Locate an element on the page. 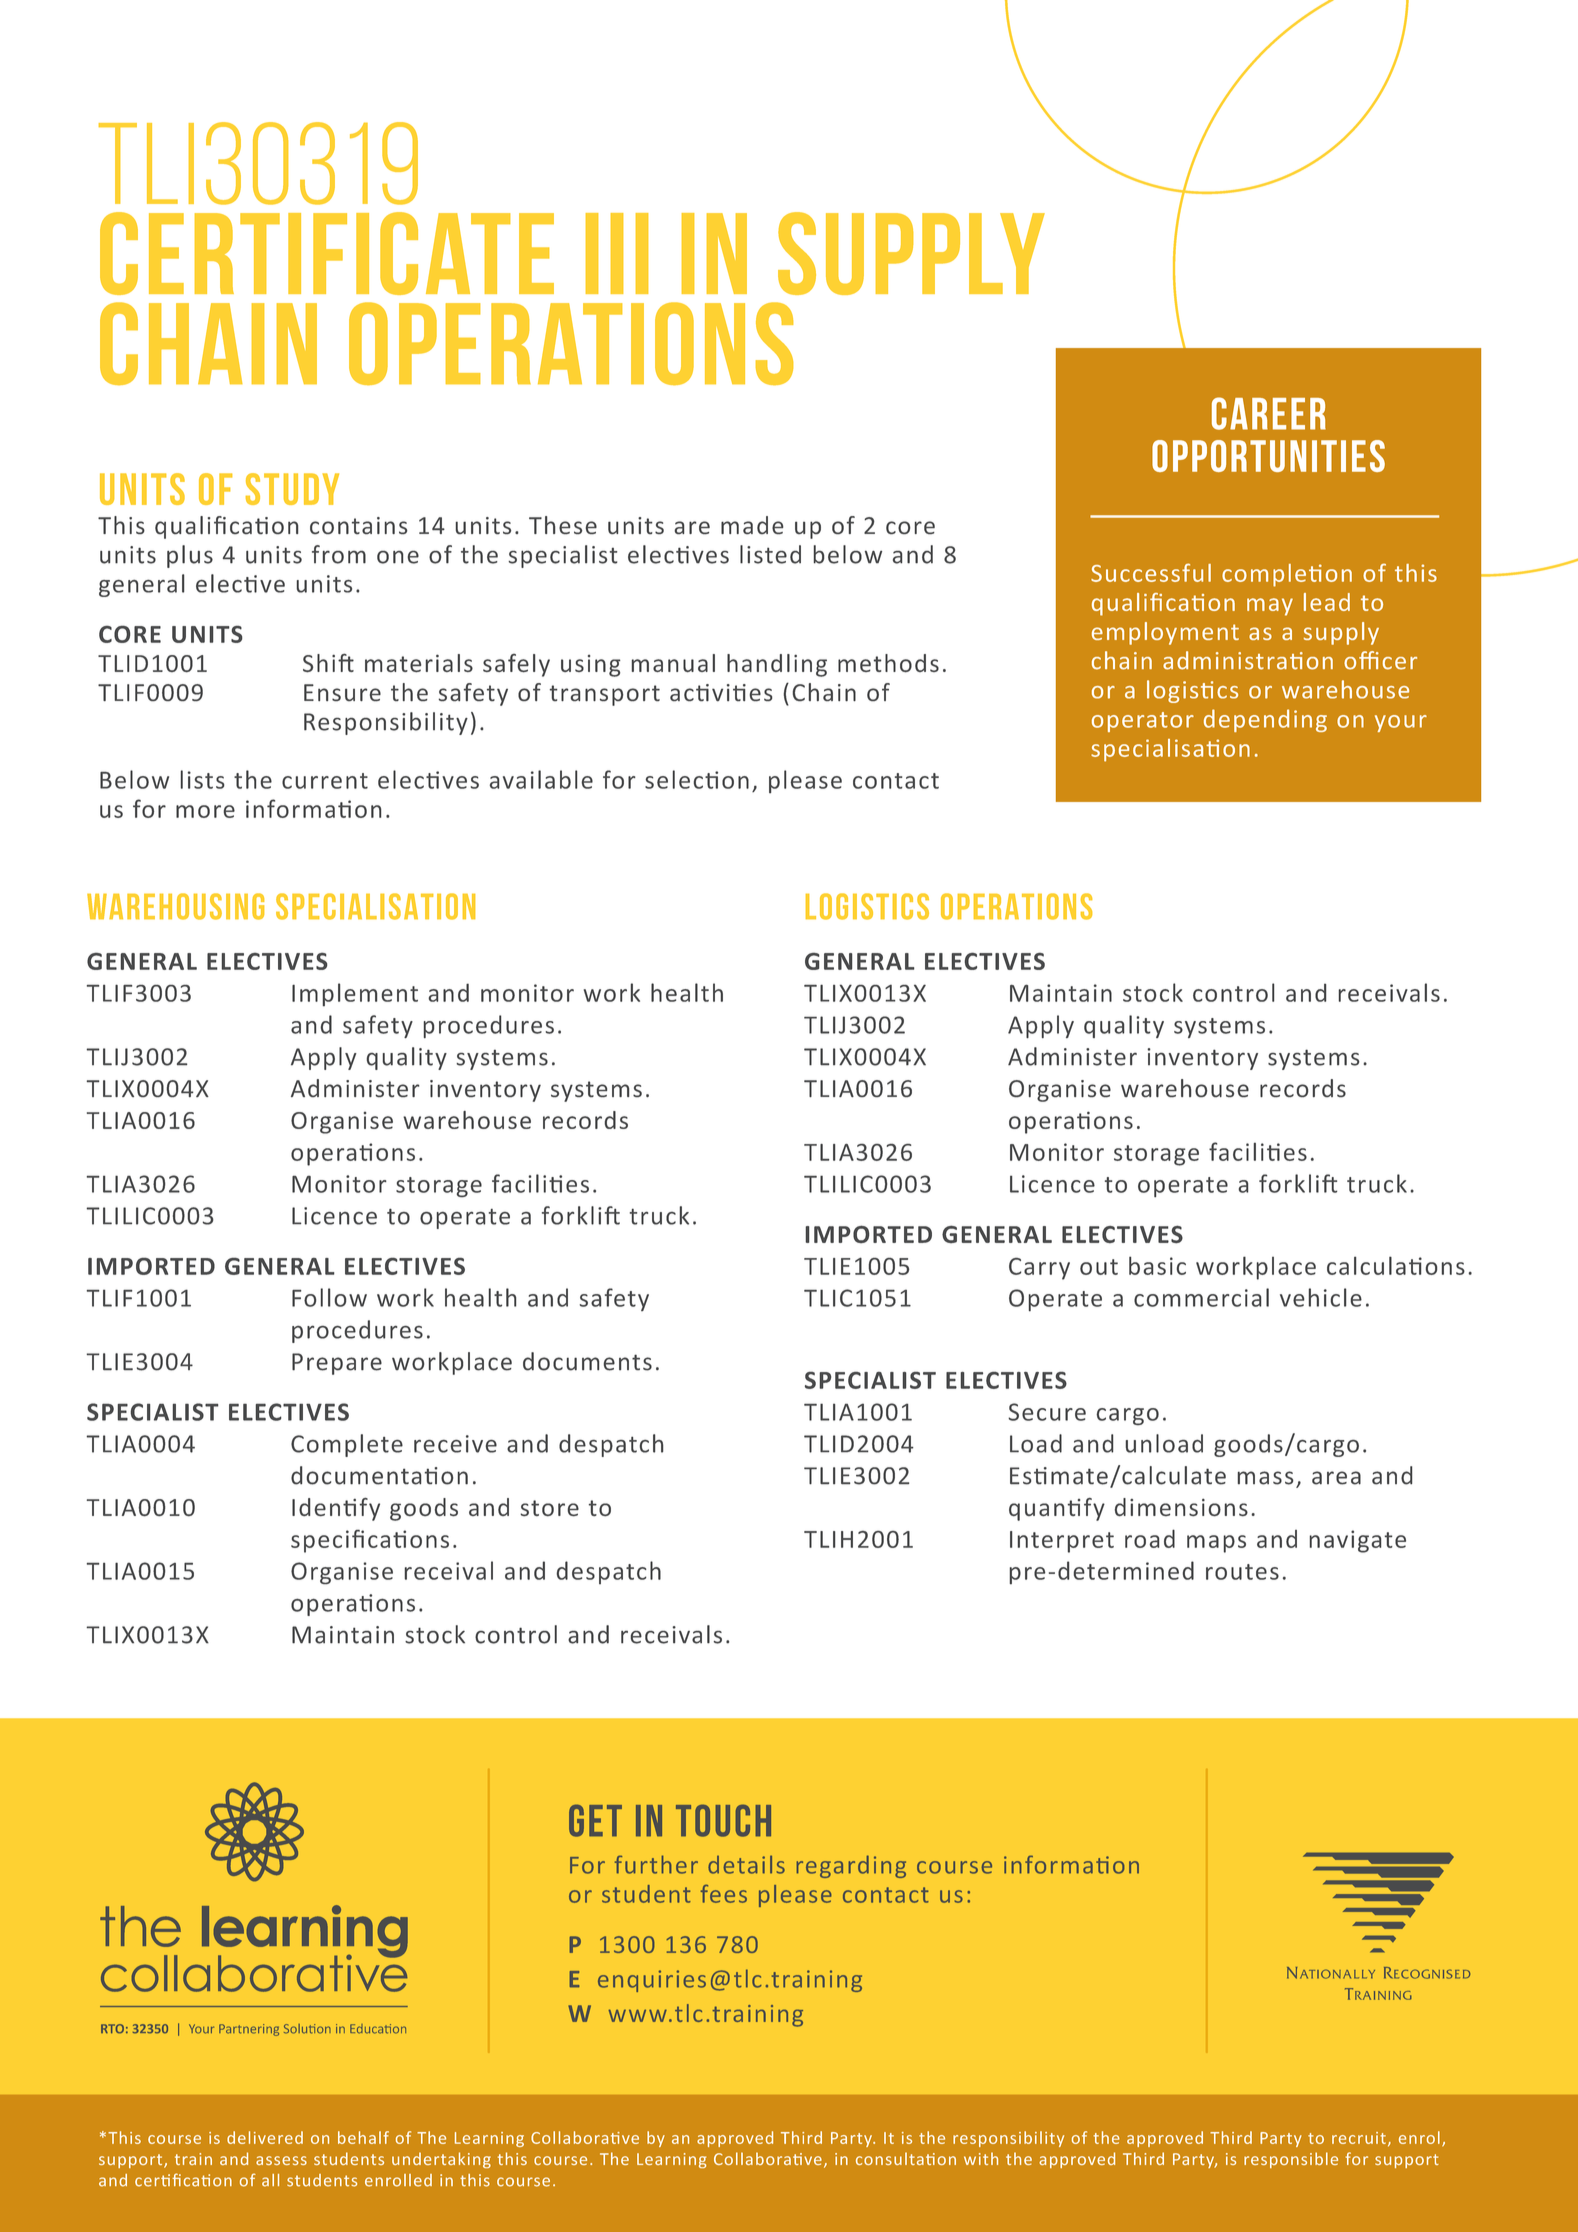 This page has height=2232, width=1578. certificate is located at coordinates (327, 253).
